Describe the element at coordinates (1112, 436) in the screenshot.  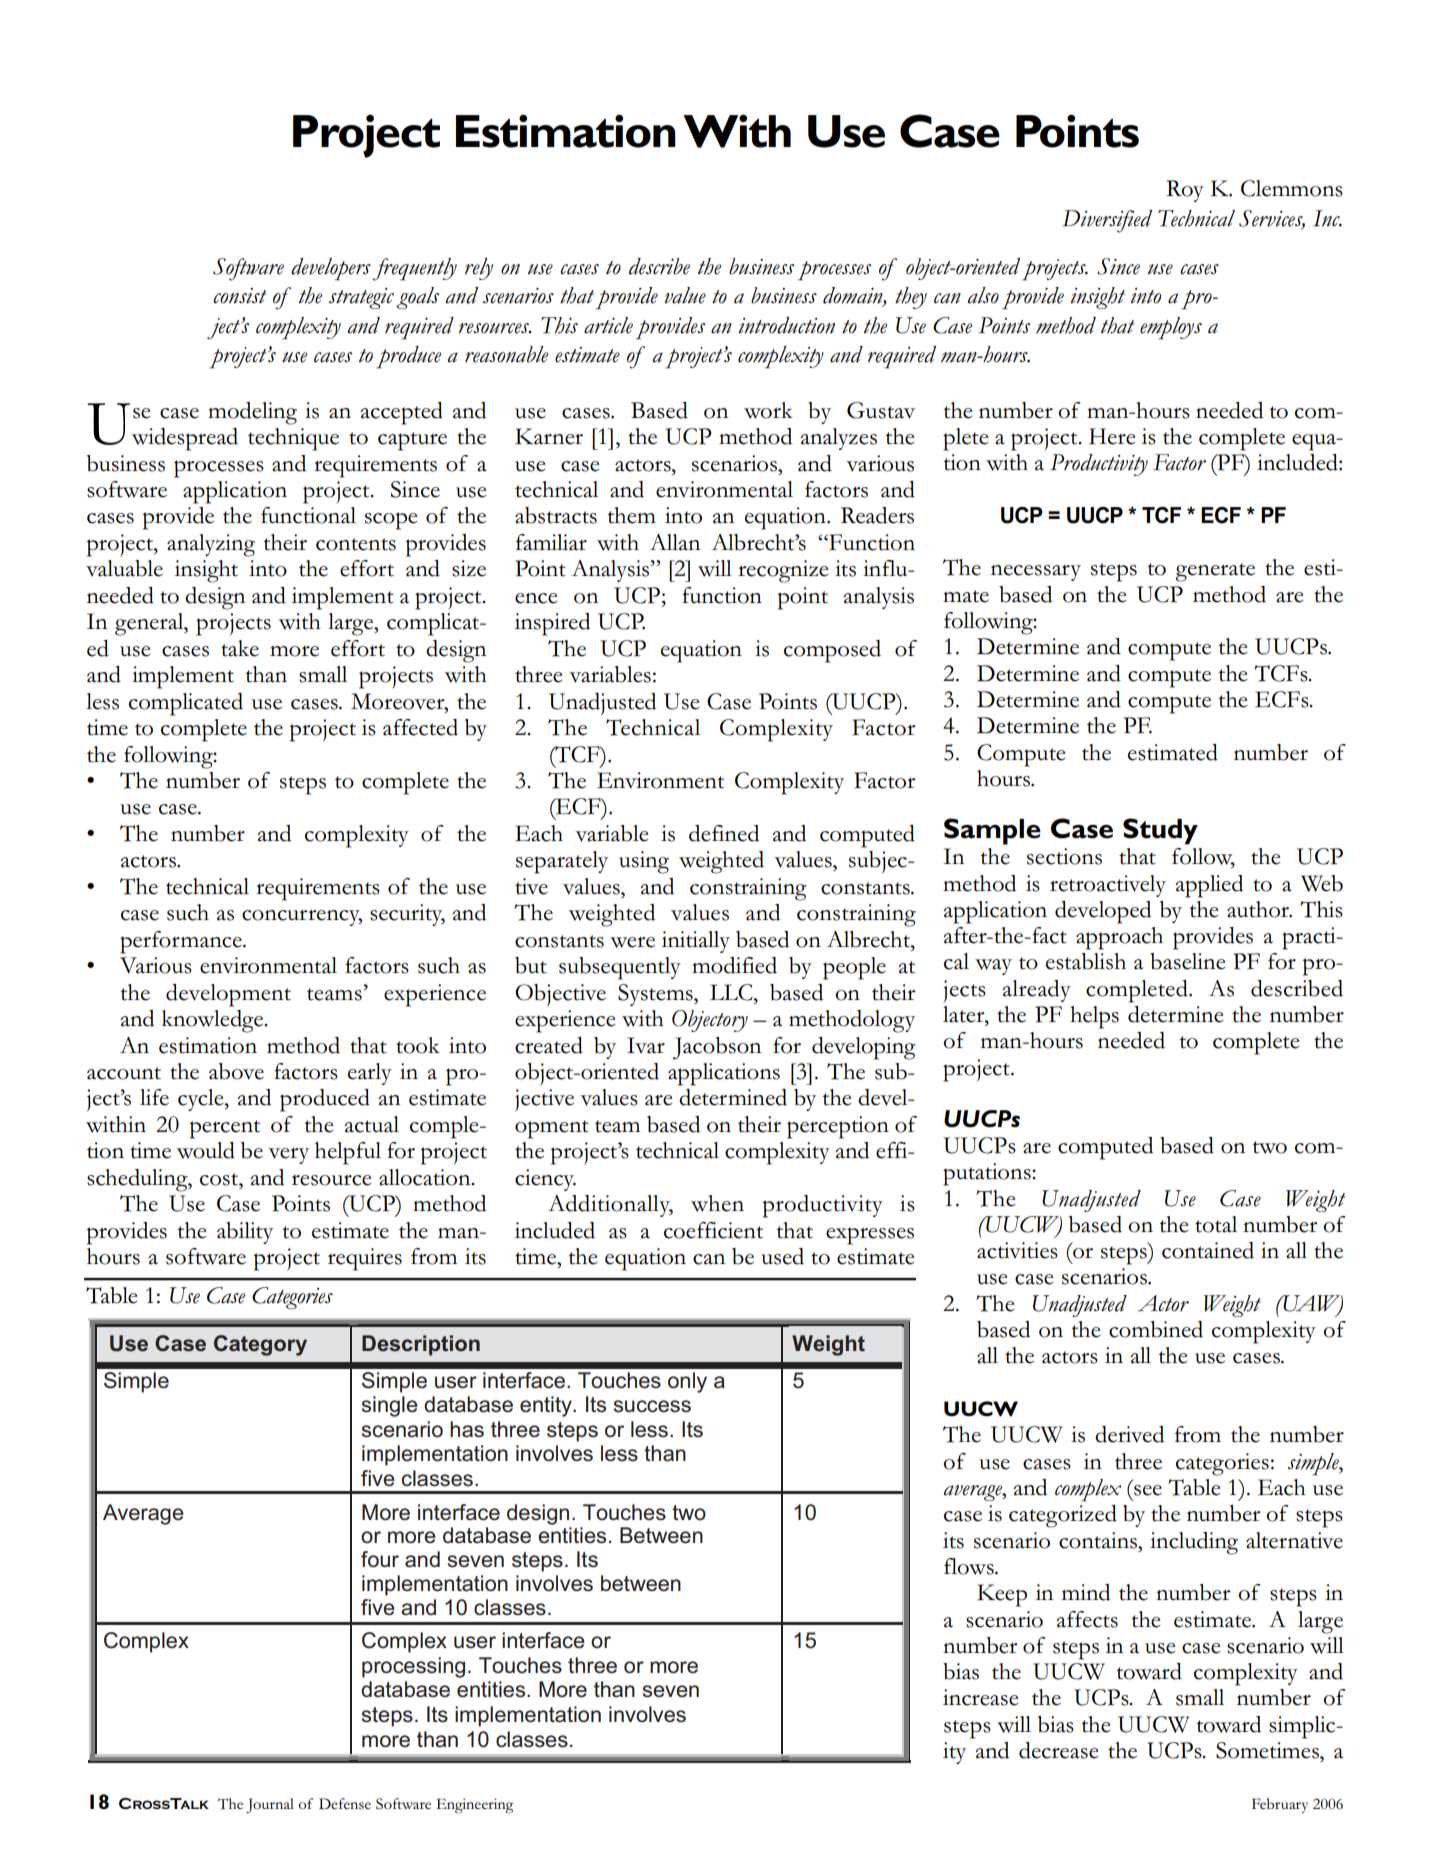
I see `Here` at that location.
